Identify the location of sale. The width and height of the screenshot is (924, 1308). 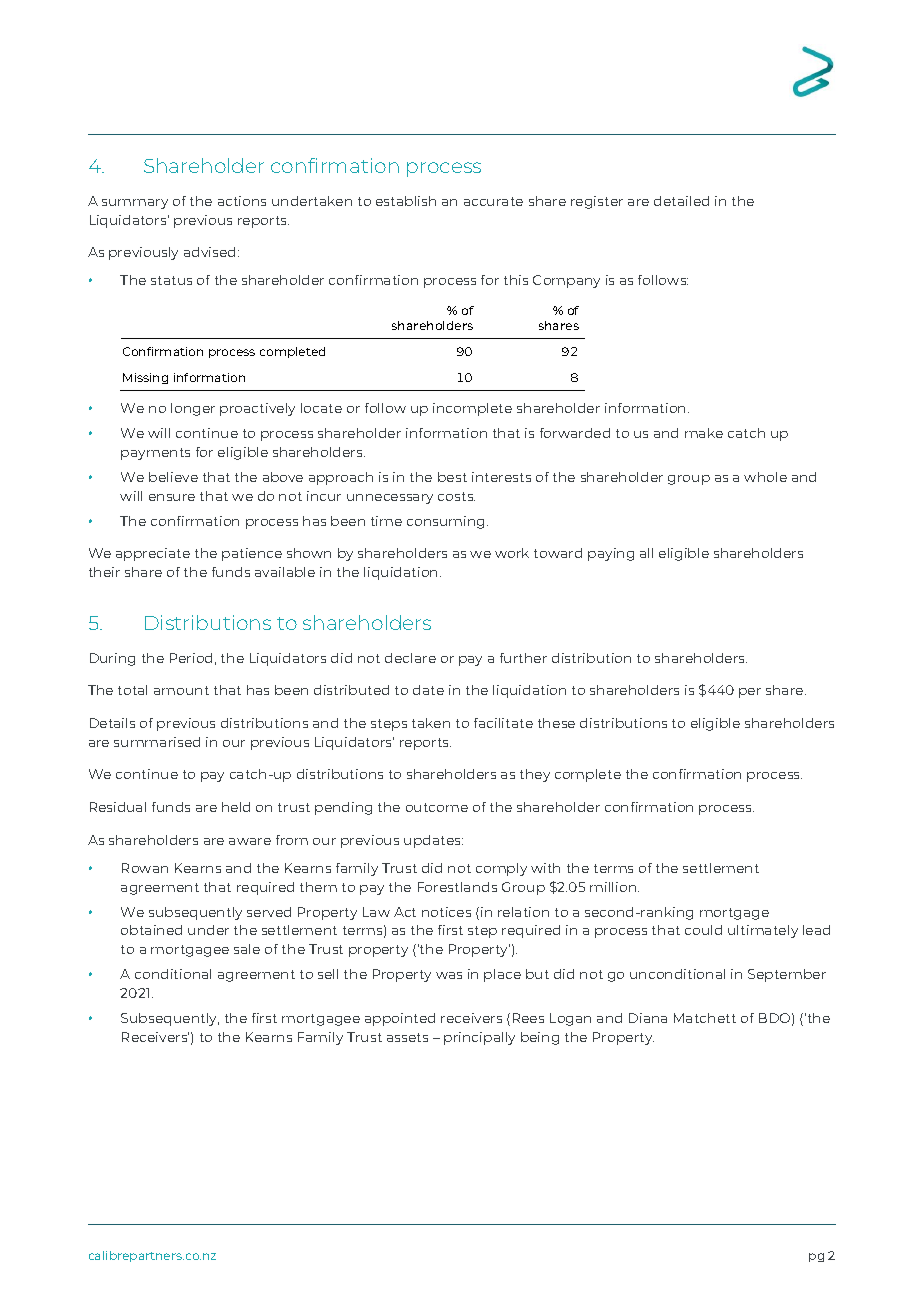
(247, 949).
